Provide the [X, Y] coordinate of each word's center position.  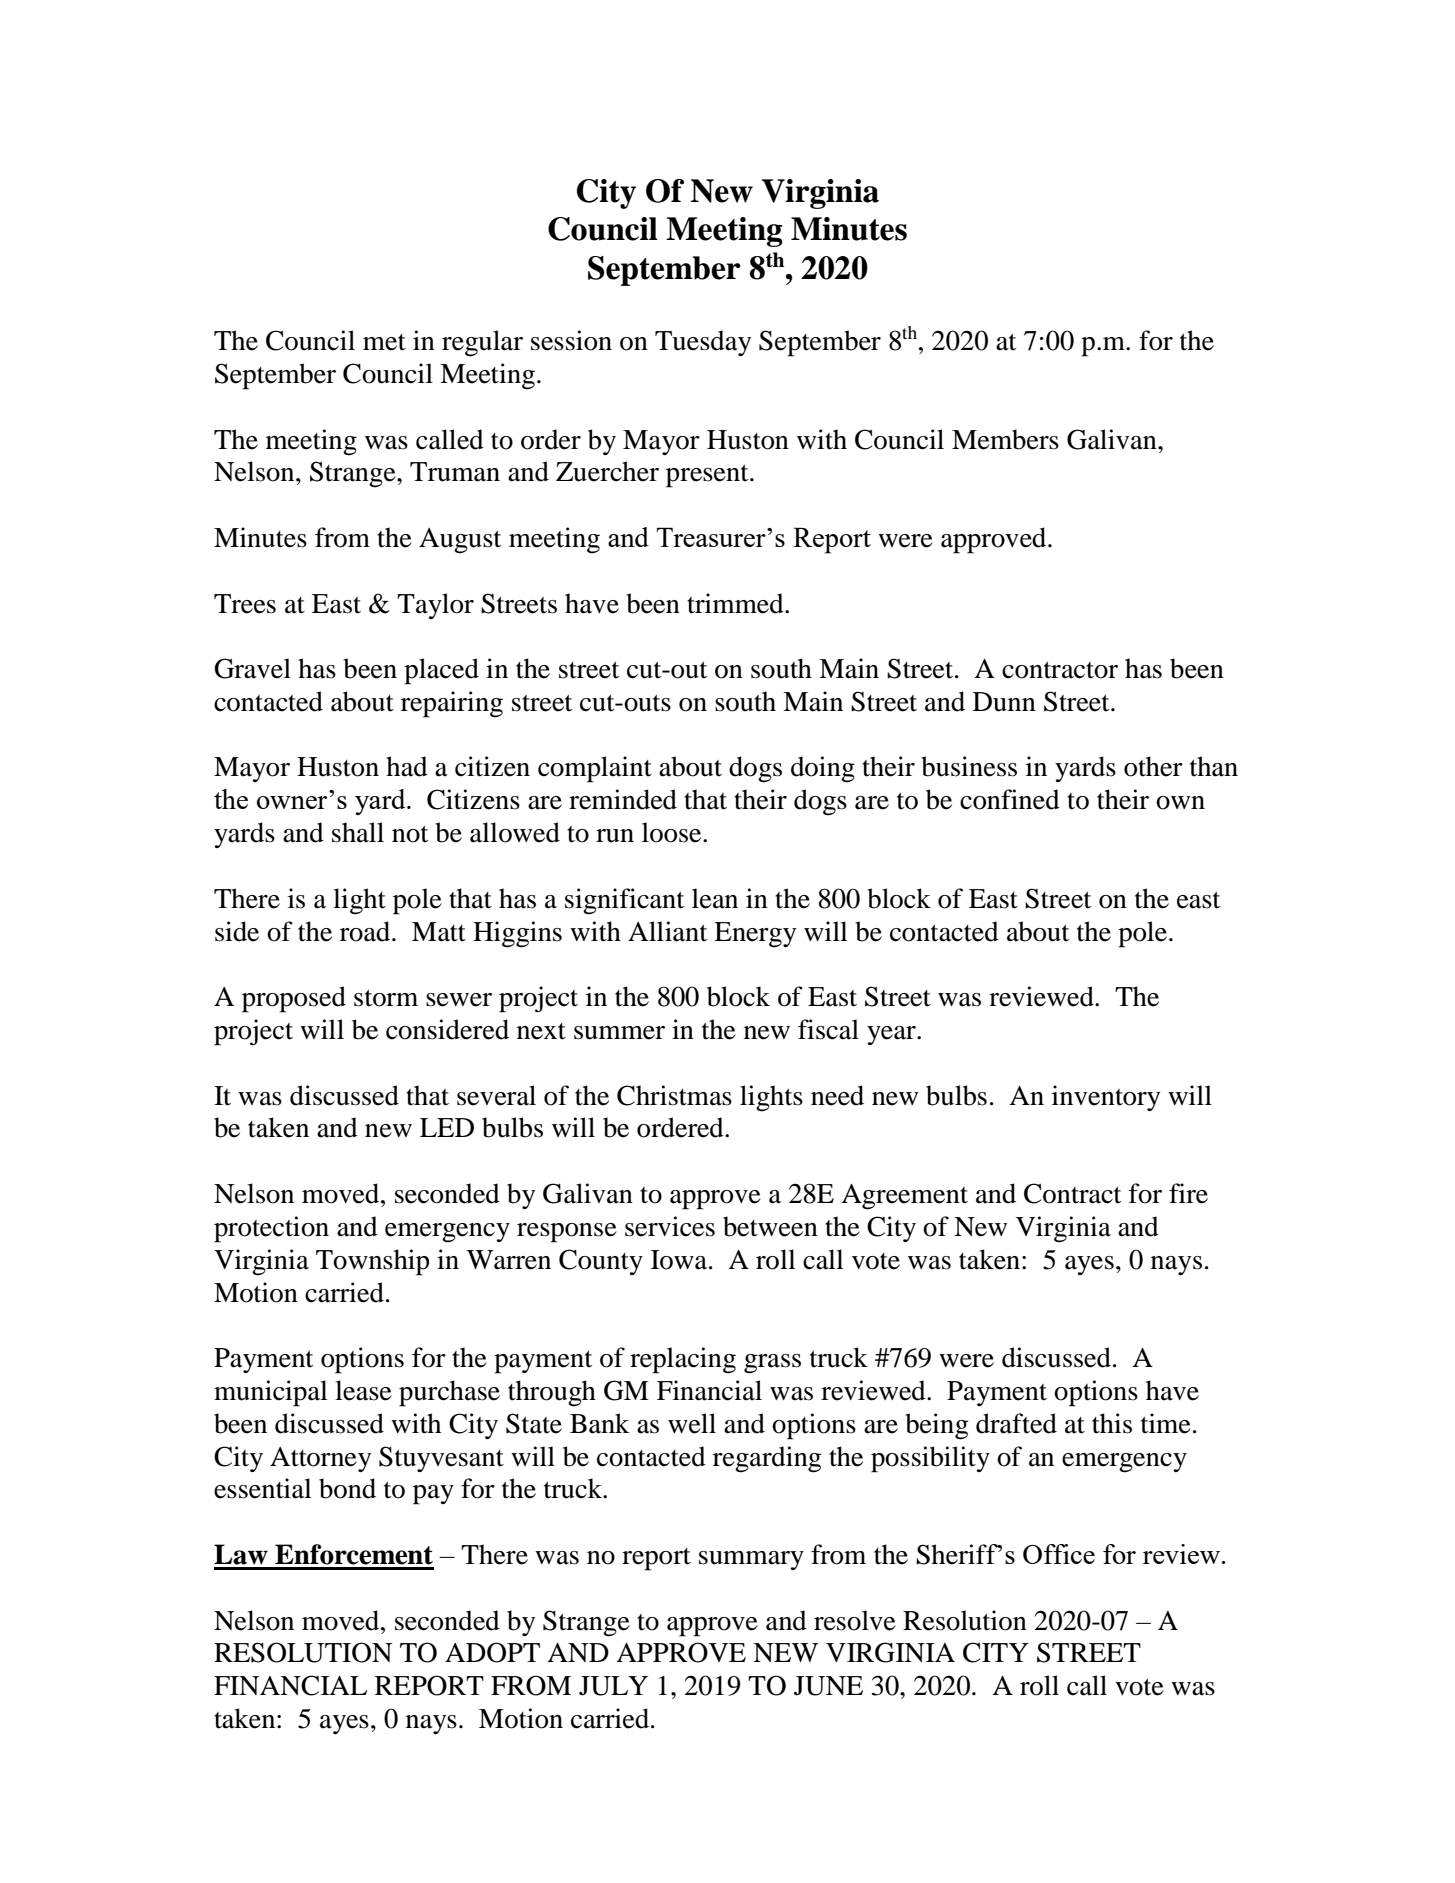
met [384, 342]
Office [1059, 1554]
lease [363, 1390]
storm [386, 998]
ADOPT [492, 1652]
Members [1005, 439]
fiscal [828, 1029]
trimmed [736, 603]
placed [441, 671]
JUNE [828, 1686]
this [1112, 1423]
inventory [1106, 1098]
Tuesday [703, 343]
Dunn [1004, 702]
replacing [683, 1360]
